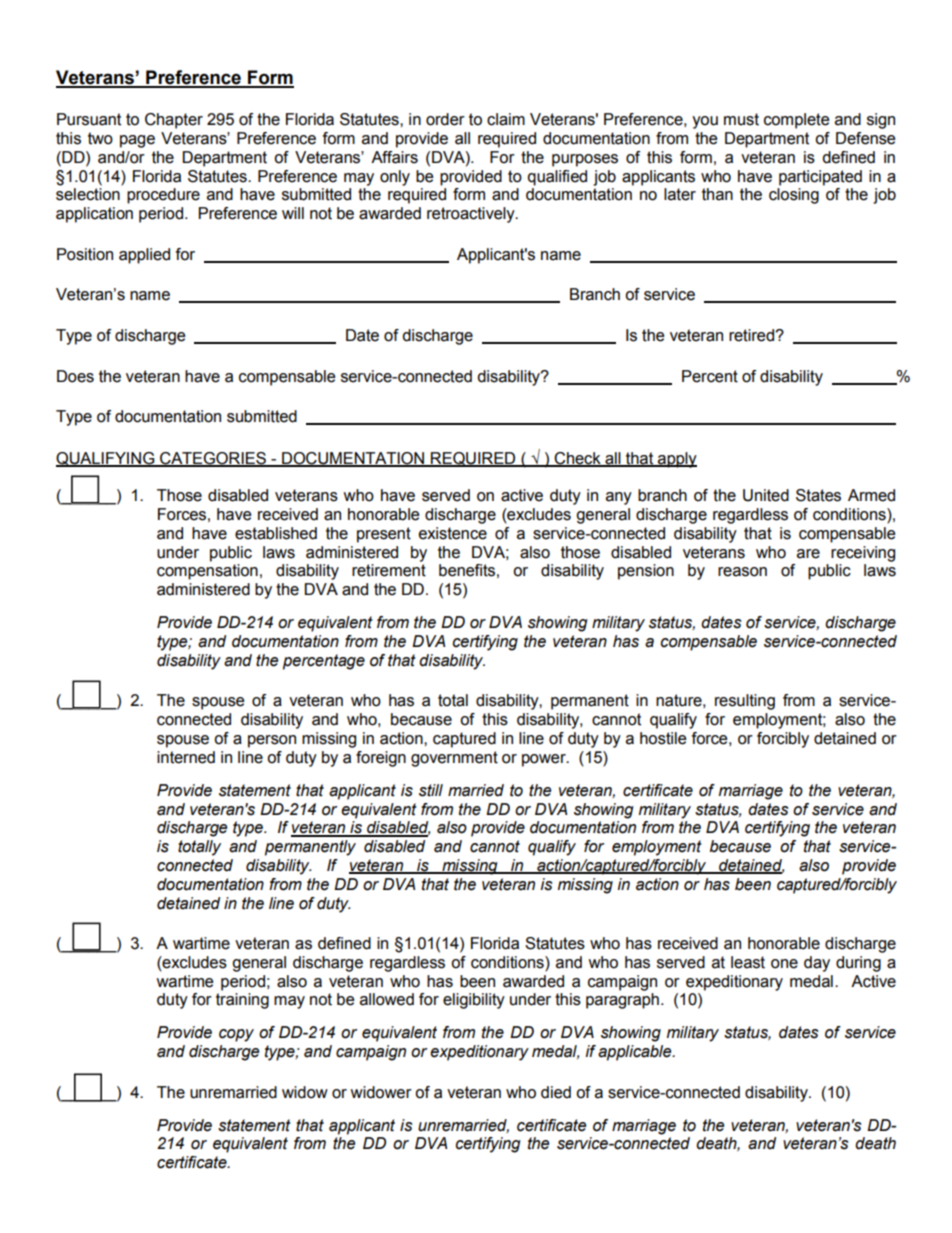  What do you see at coordinates (137, 141) in the document?
I see `page` at bounding box center [137, 141].
